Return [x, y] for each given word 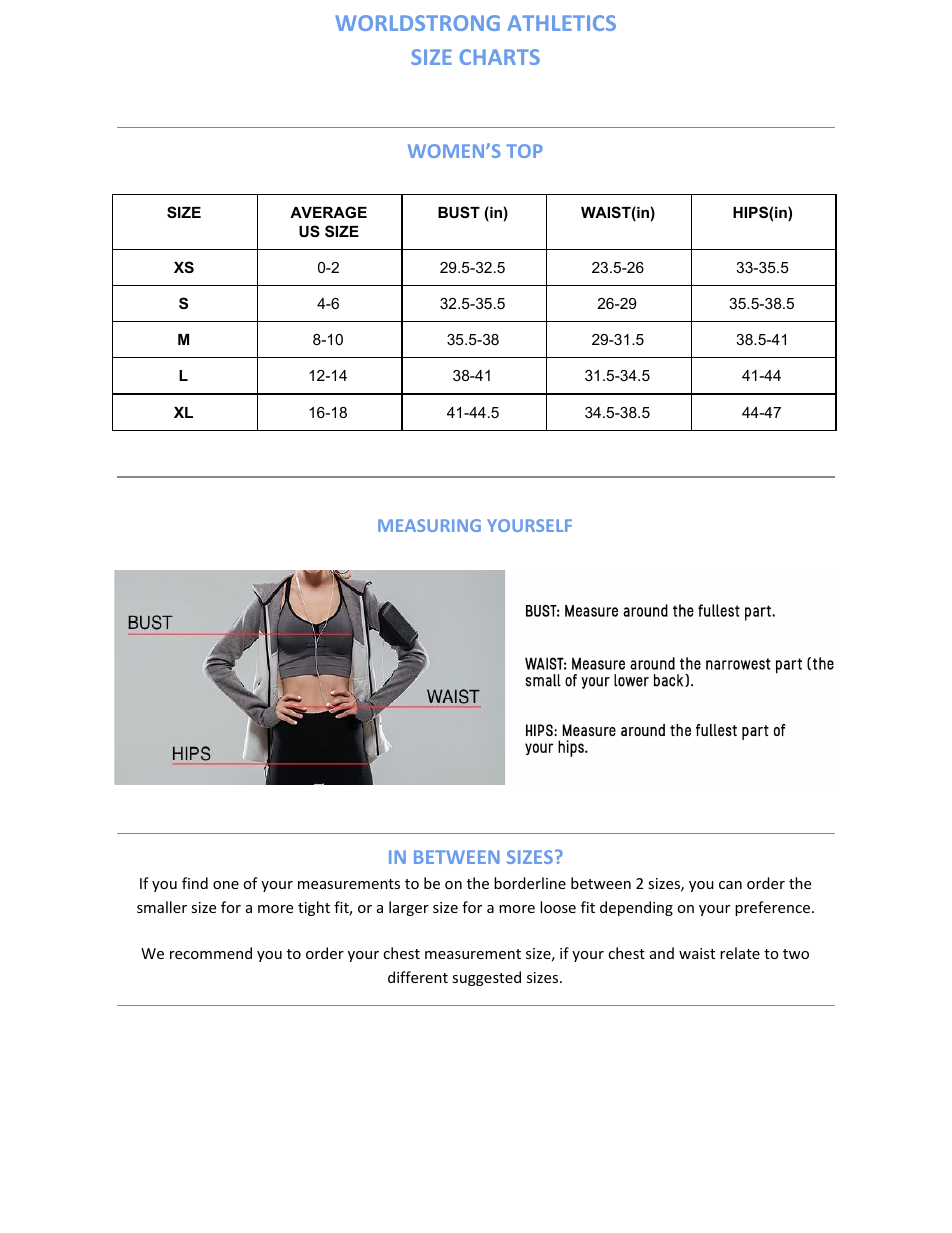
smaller [162, 907]
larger [409, 908]
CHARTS [500, 57]
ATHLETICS [561, 23]
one [226, 885]
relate [740, 953]
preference [774, 908]
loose [558, 907]
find [195, 883]
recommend [211, 953]
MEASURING [429, 525]
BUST [459, 212]
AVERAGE [328, 212]
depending [636, 908]
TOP [524, 151]
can [730, 885]
